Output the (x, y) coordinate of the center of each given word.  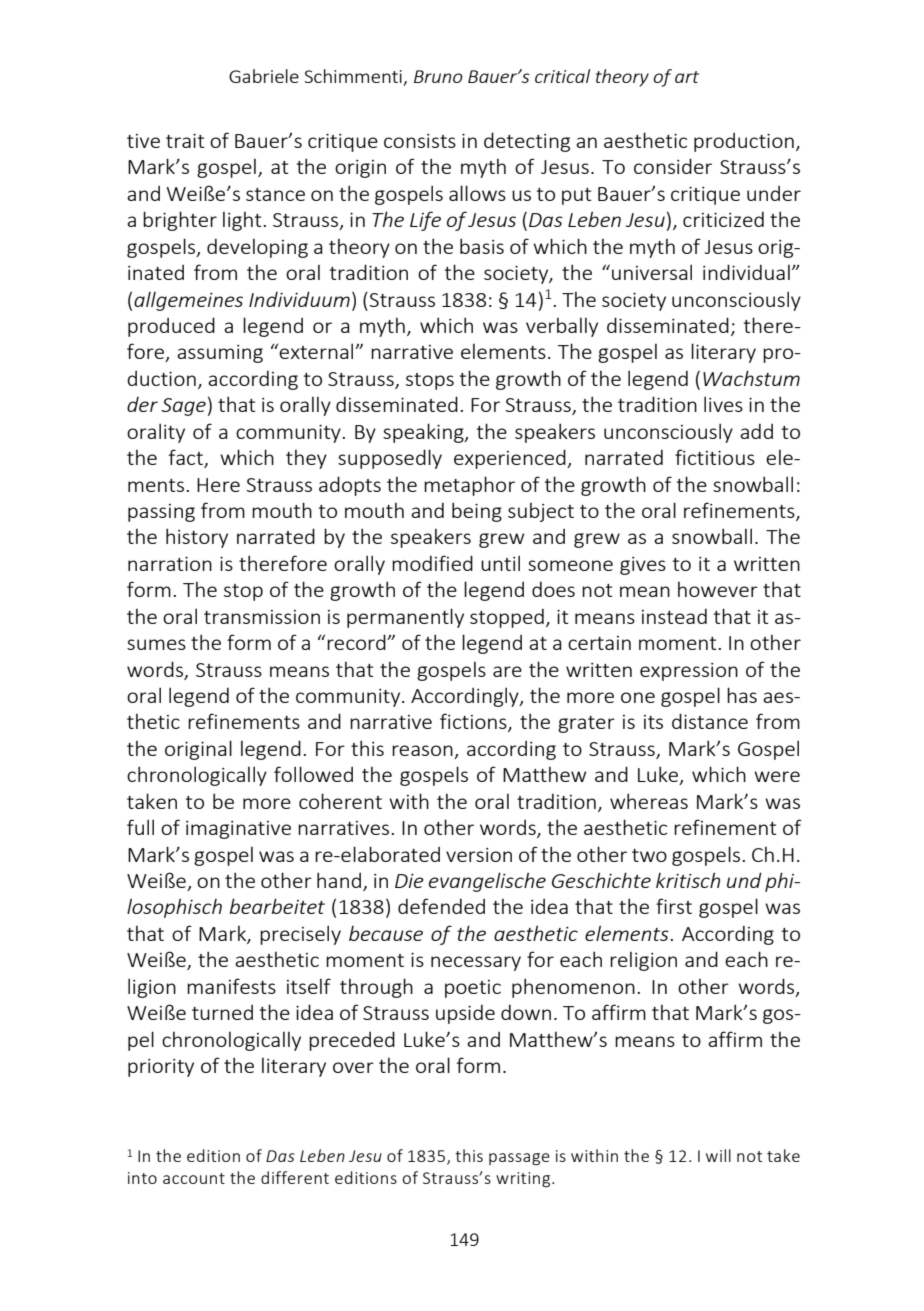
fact (187, 458)
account (194, 1178)
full (140, 827)
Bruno (438, 76)
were (777, 776)
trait (185, 141)
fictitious (715, 457)
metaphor (469, 486)
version (479, 855)
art (687, 77)
